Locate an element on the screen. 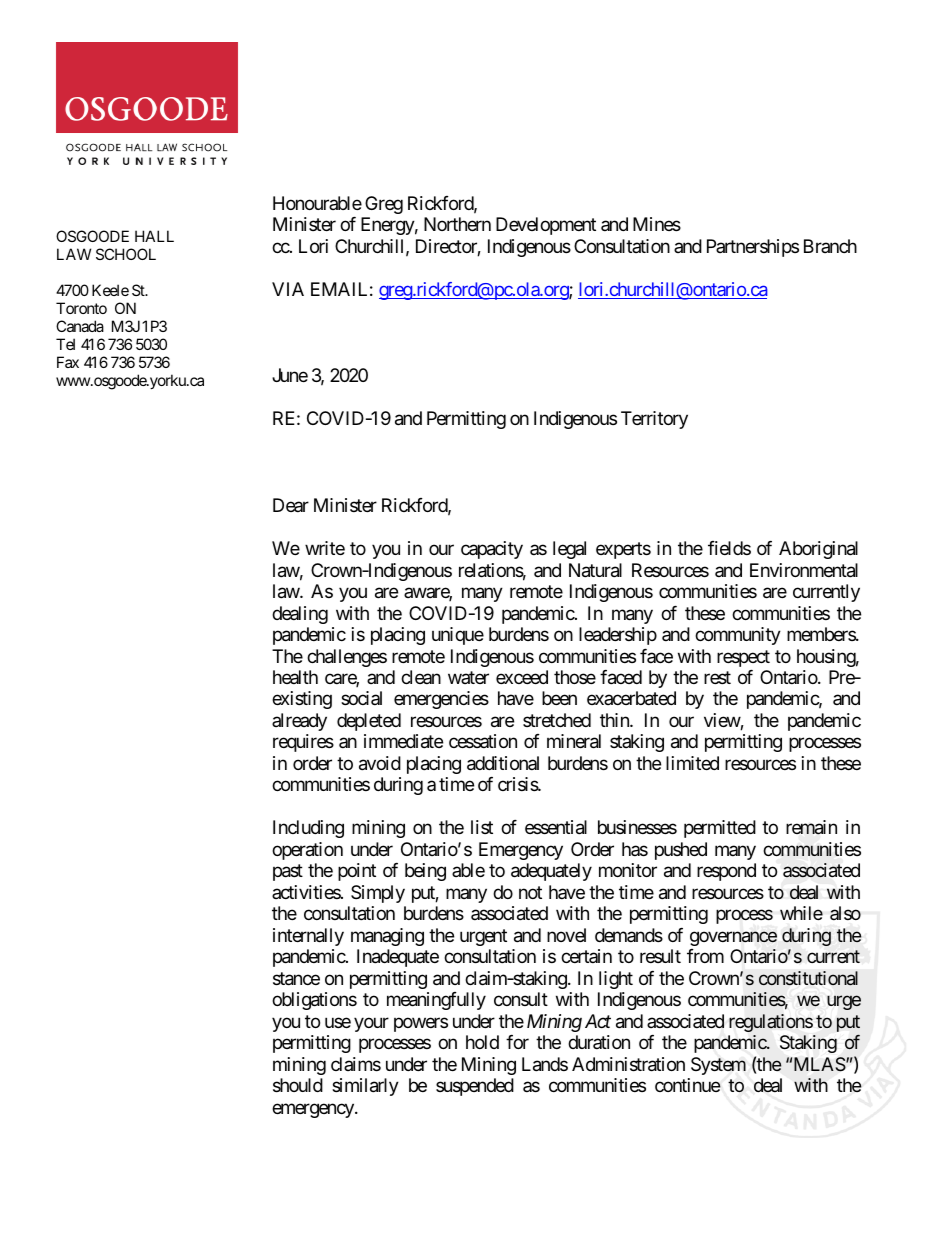 This screenshot has height=1233, width=952. Dear is located at coordinates (291, 505).
